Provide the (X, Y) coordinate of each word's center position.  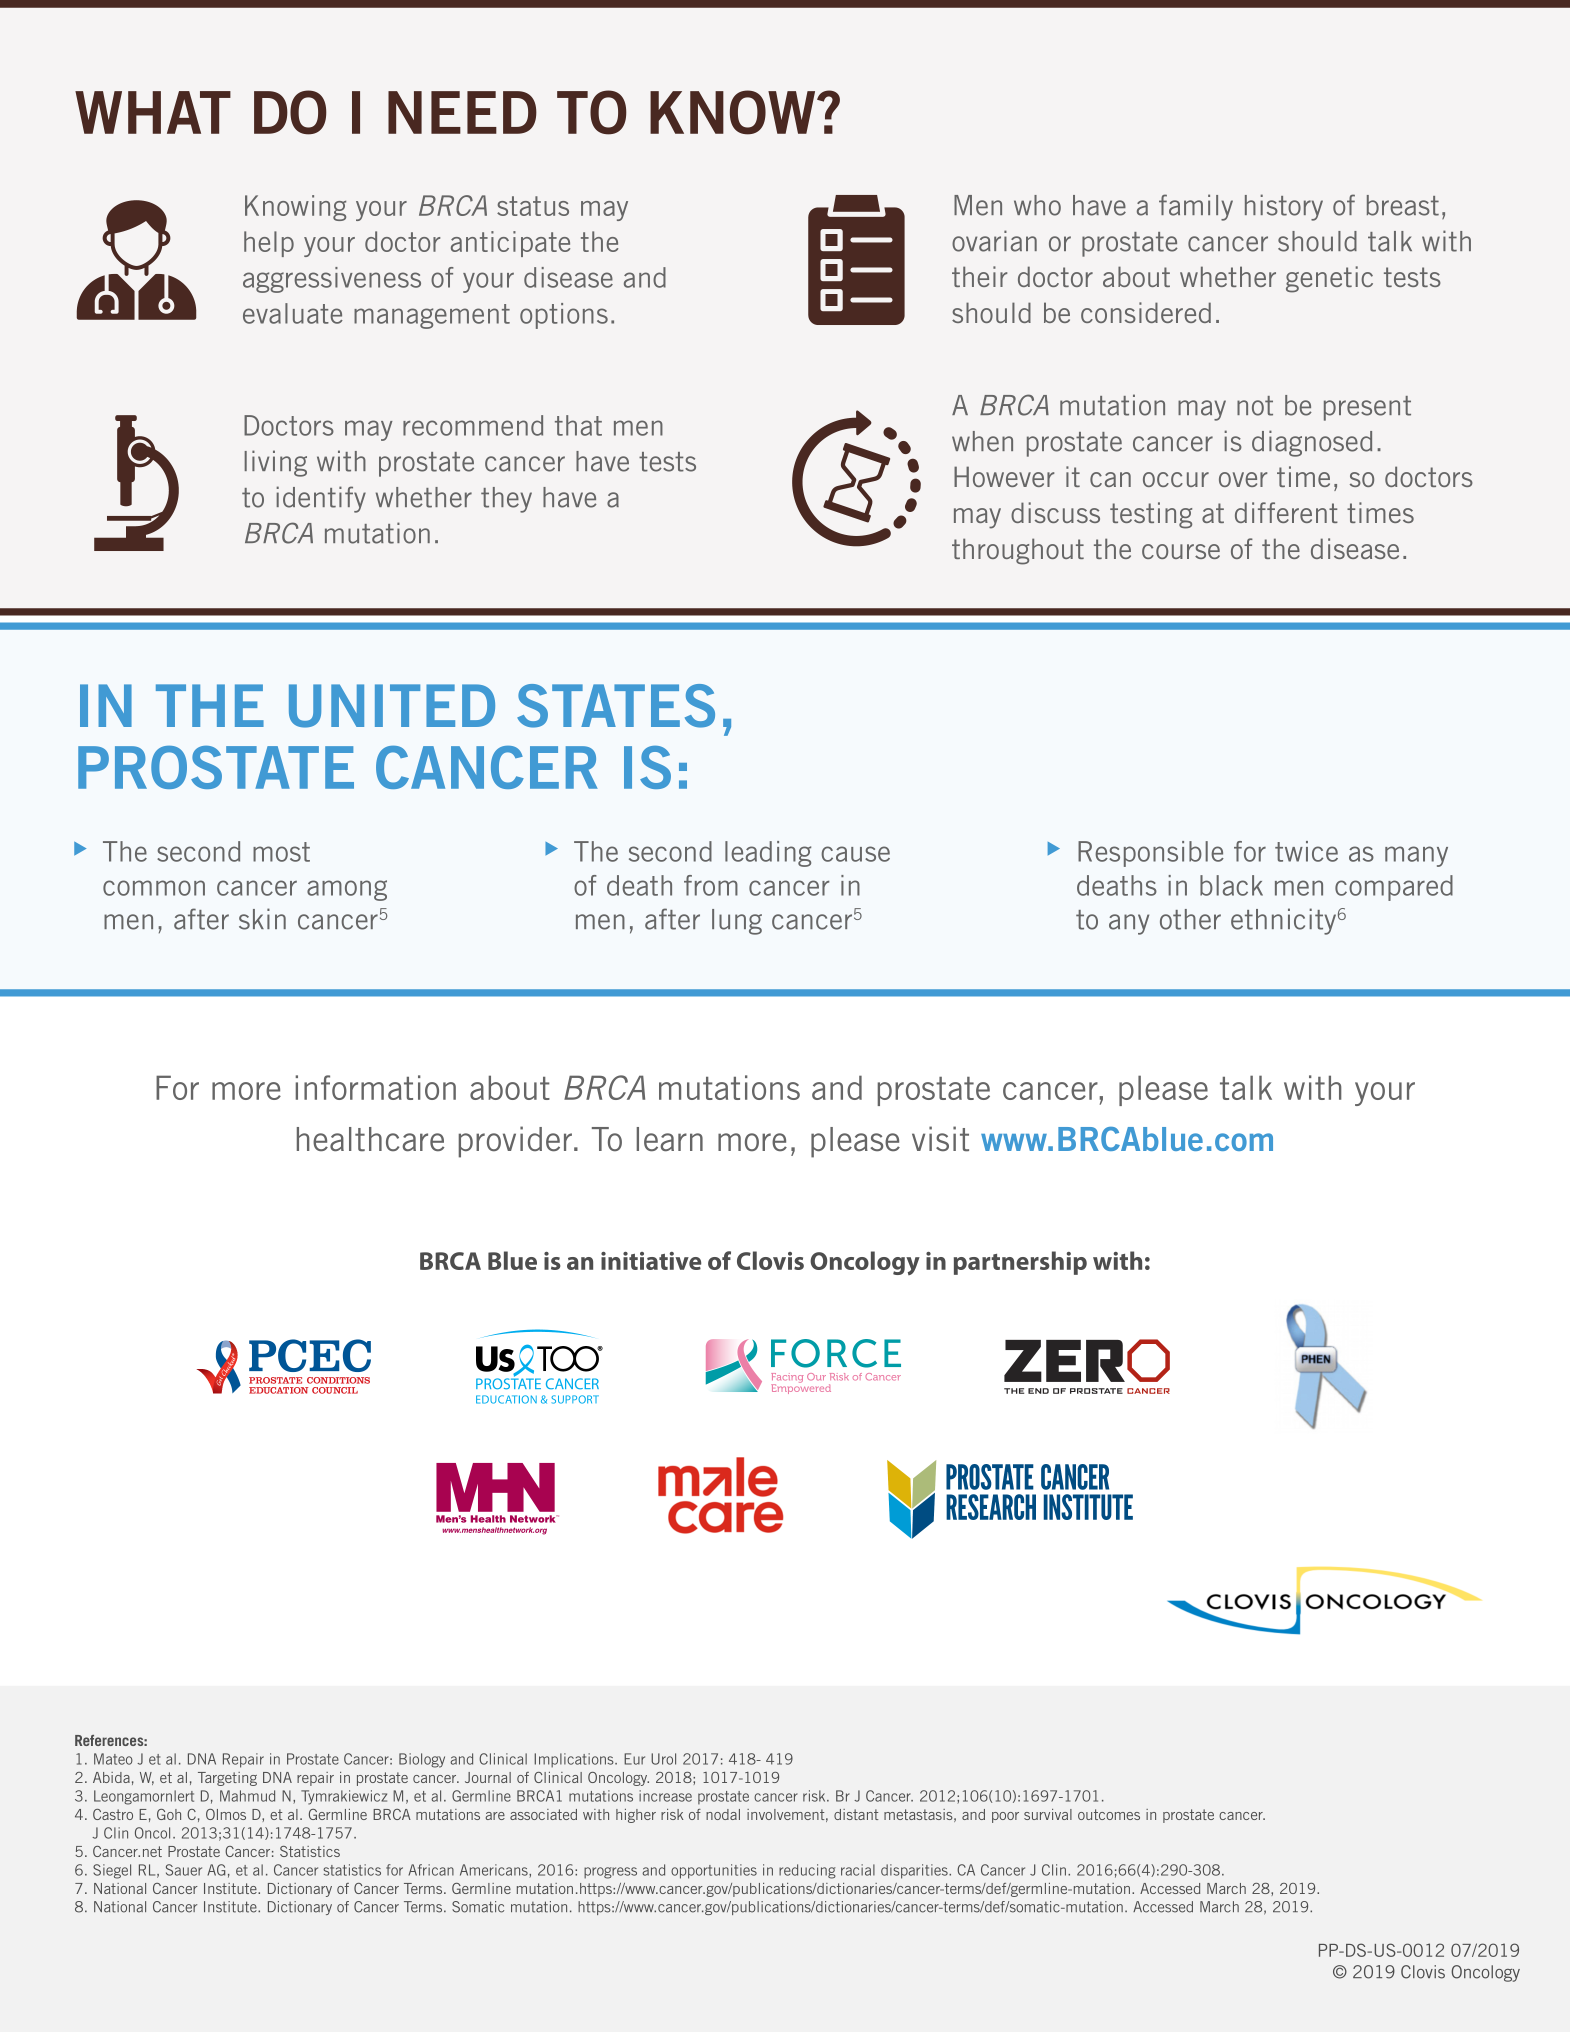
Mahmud (247, 1796)
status (533, 206)
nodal (723, 1814)
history (1284, 207)
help (269, 244)
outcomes (1109, 1814)
